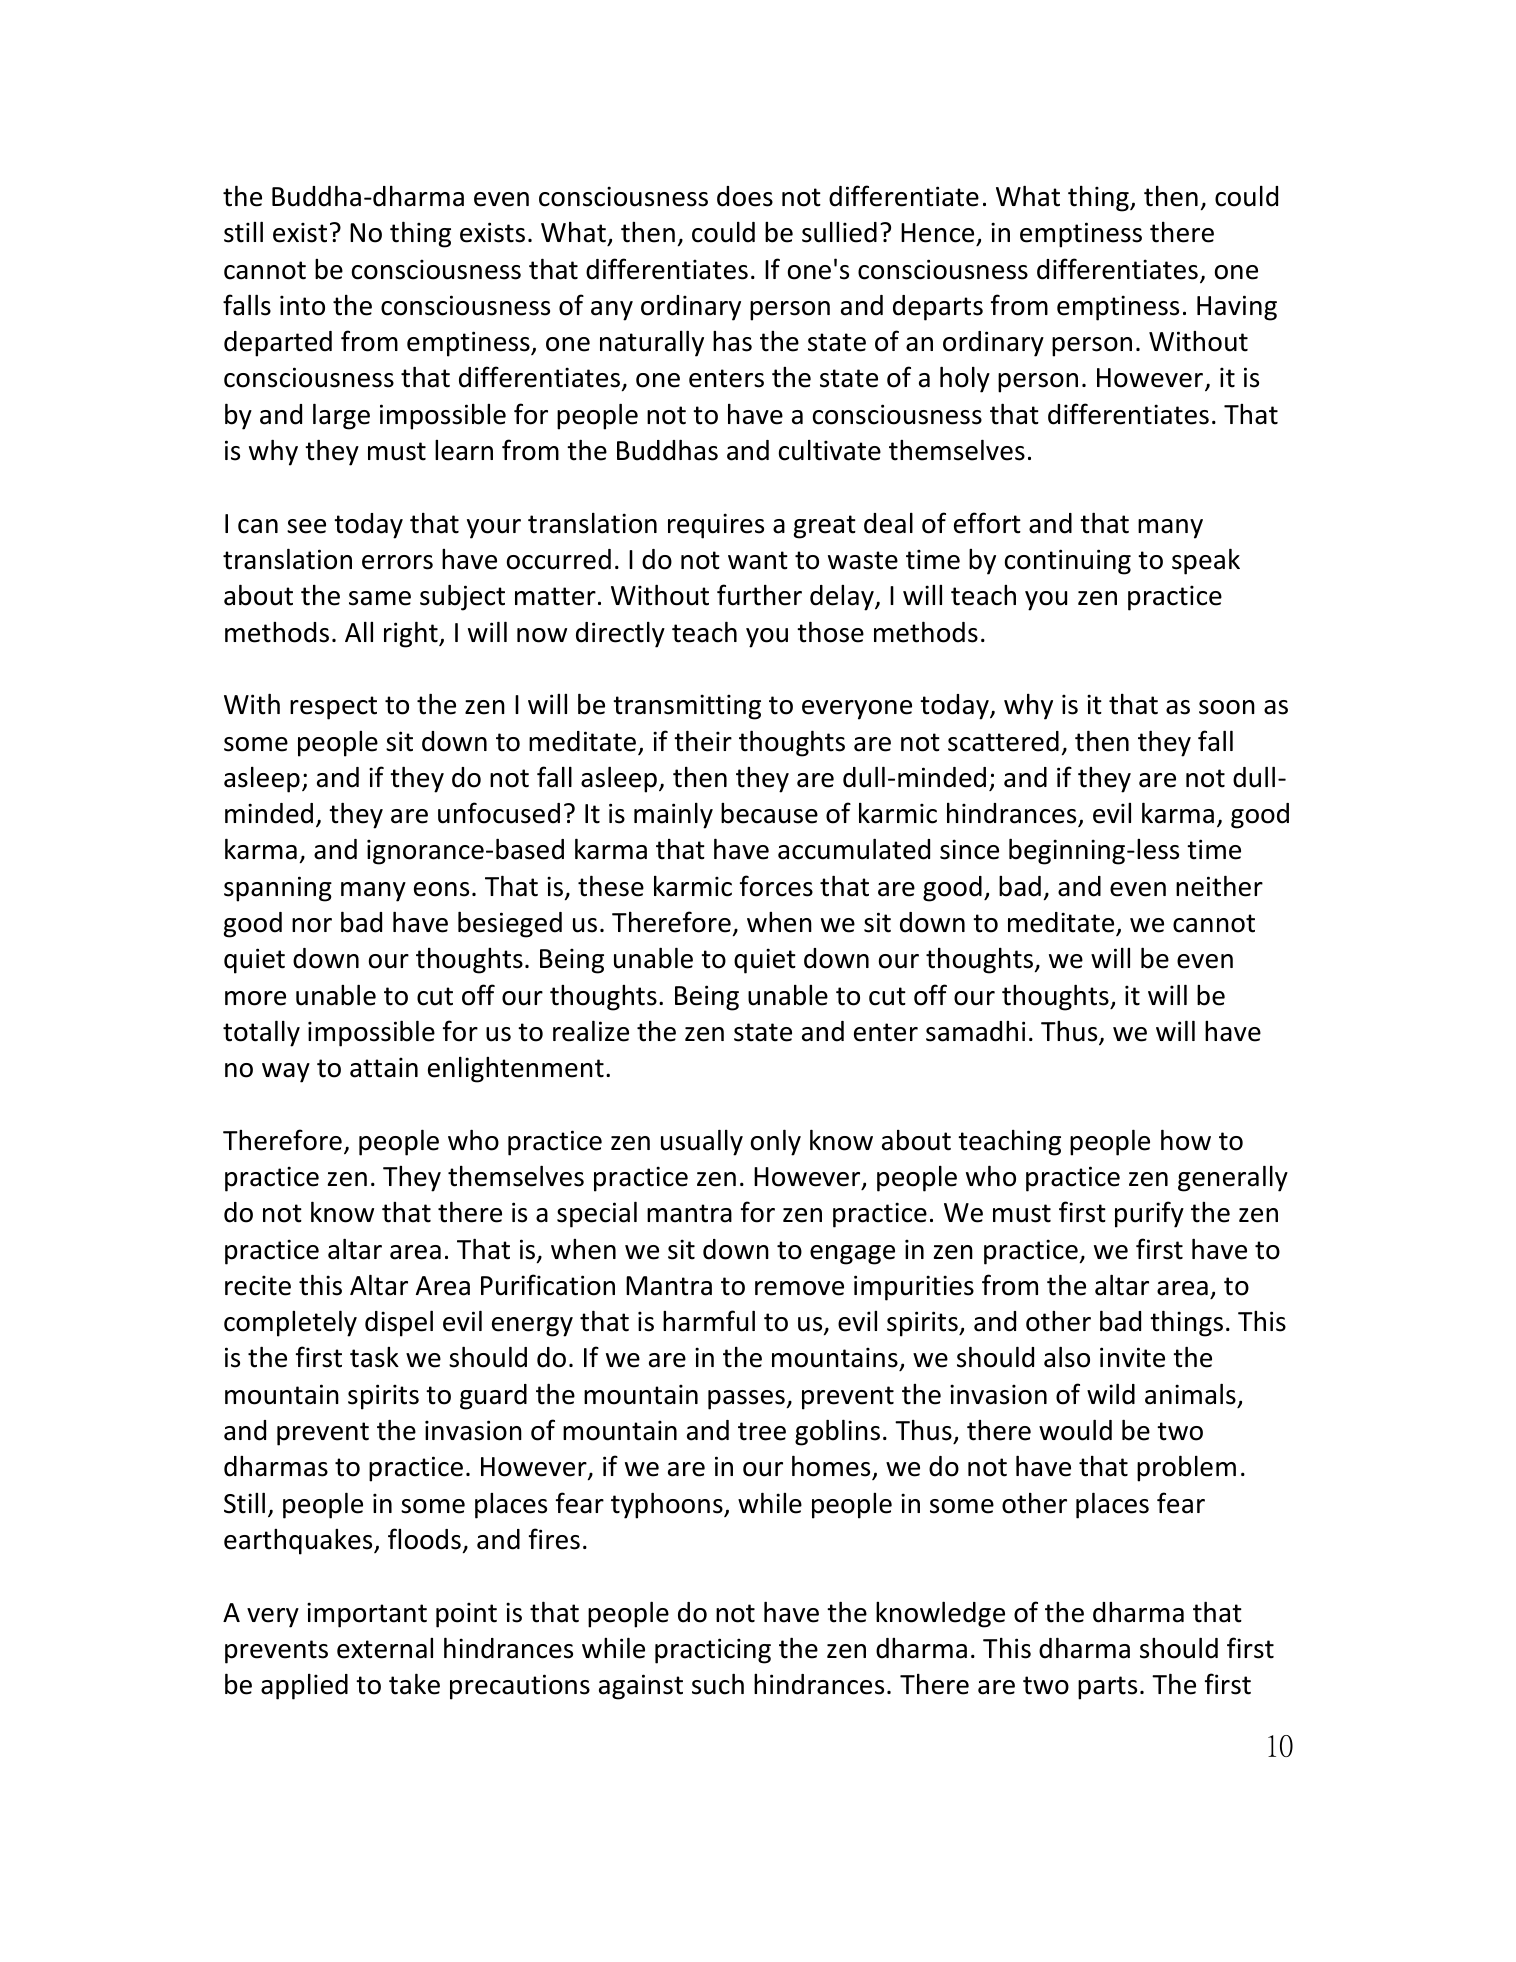  Describe the element at coordinates (1237, 308) in the document. I see `Having` at that location.
